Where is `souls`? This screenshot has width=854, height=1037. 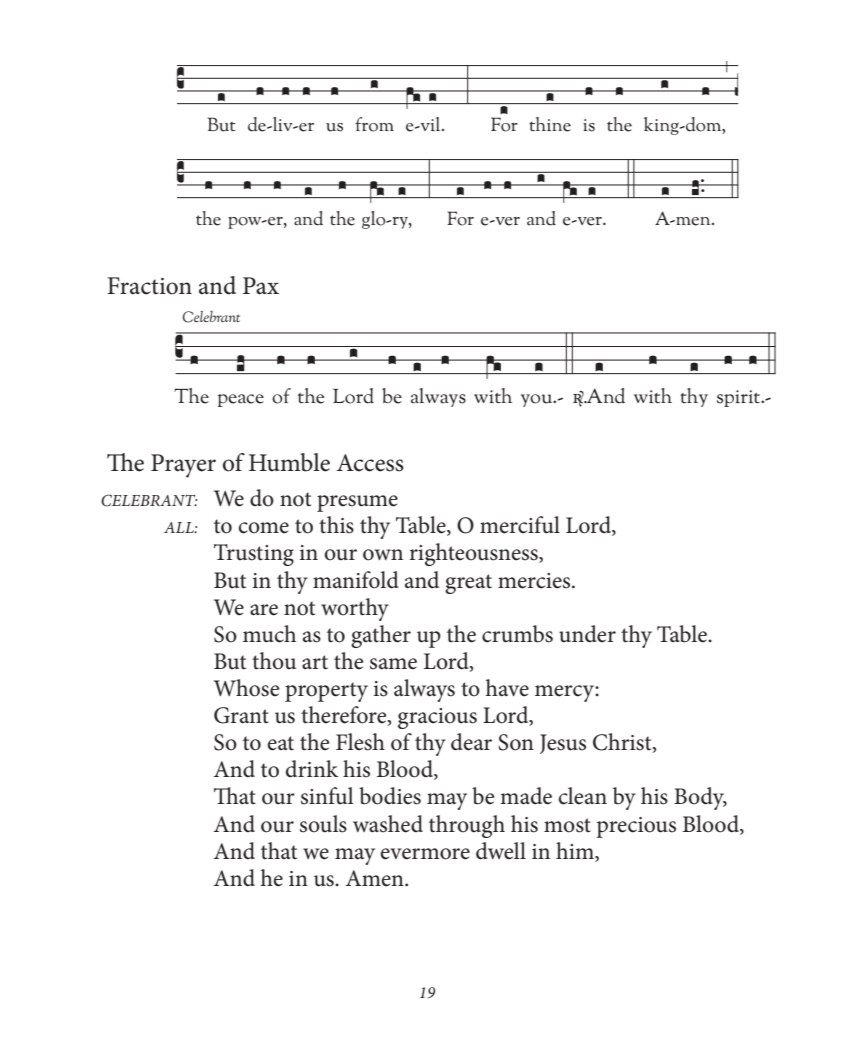
souls is located at coordinates (323, 824).
